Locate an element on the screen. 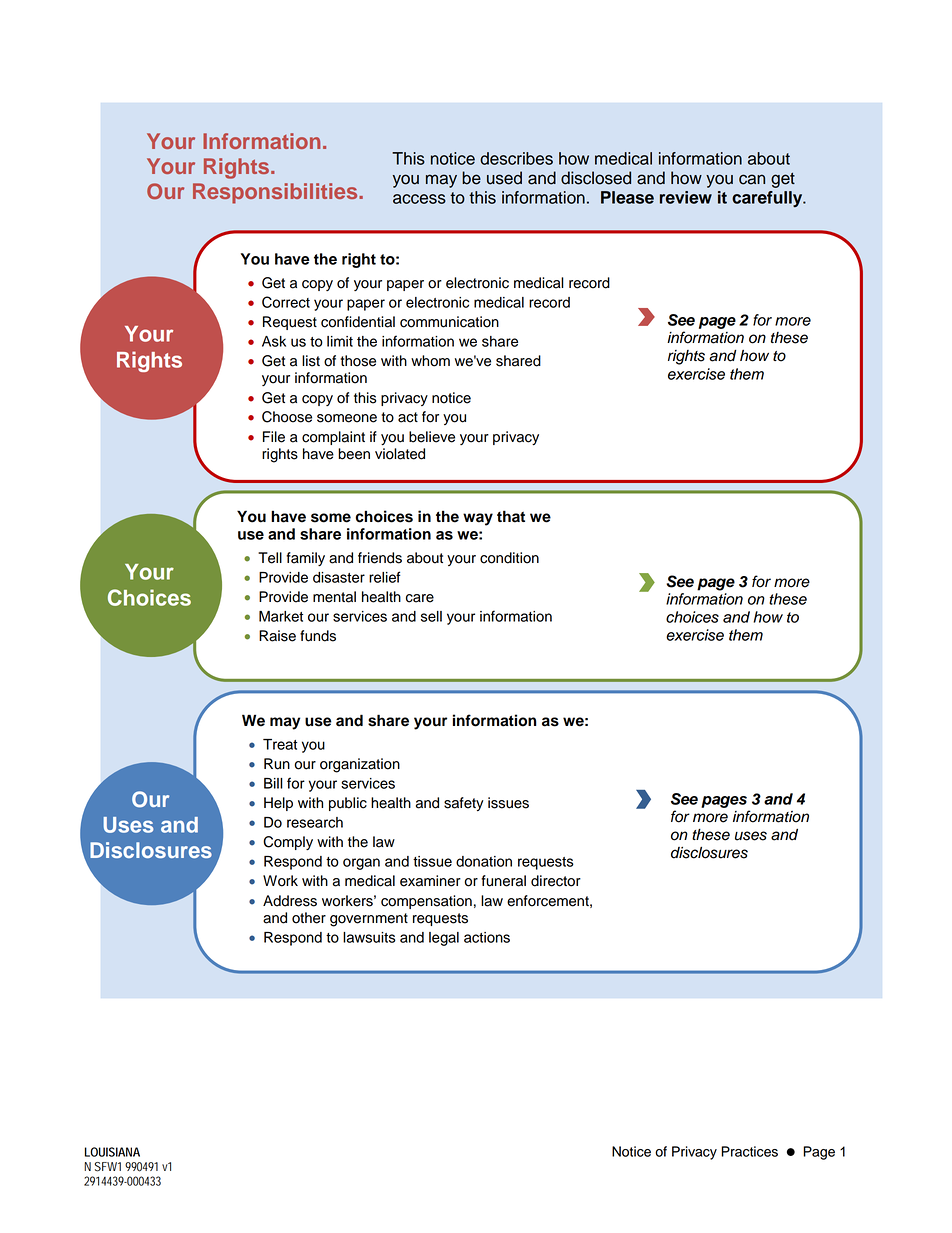 This screenshot has width=952, height=1233. review is located at coordinates (686, 197).
